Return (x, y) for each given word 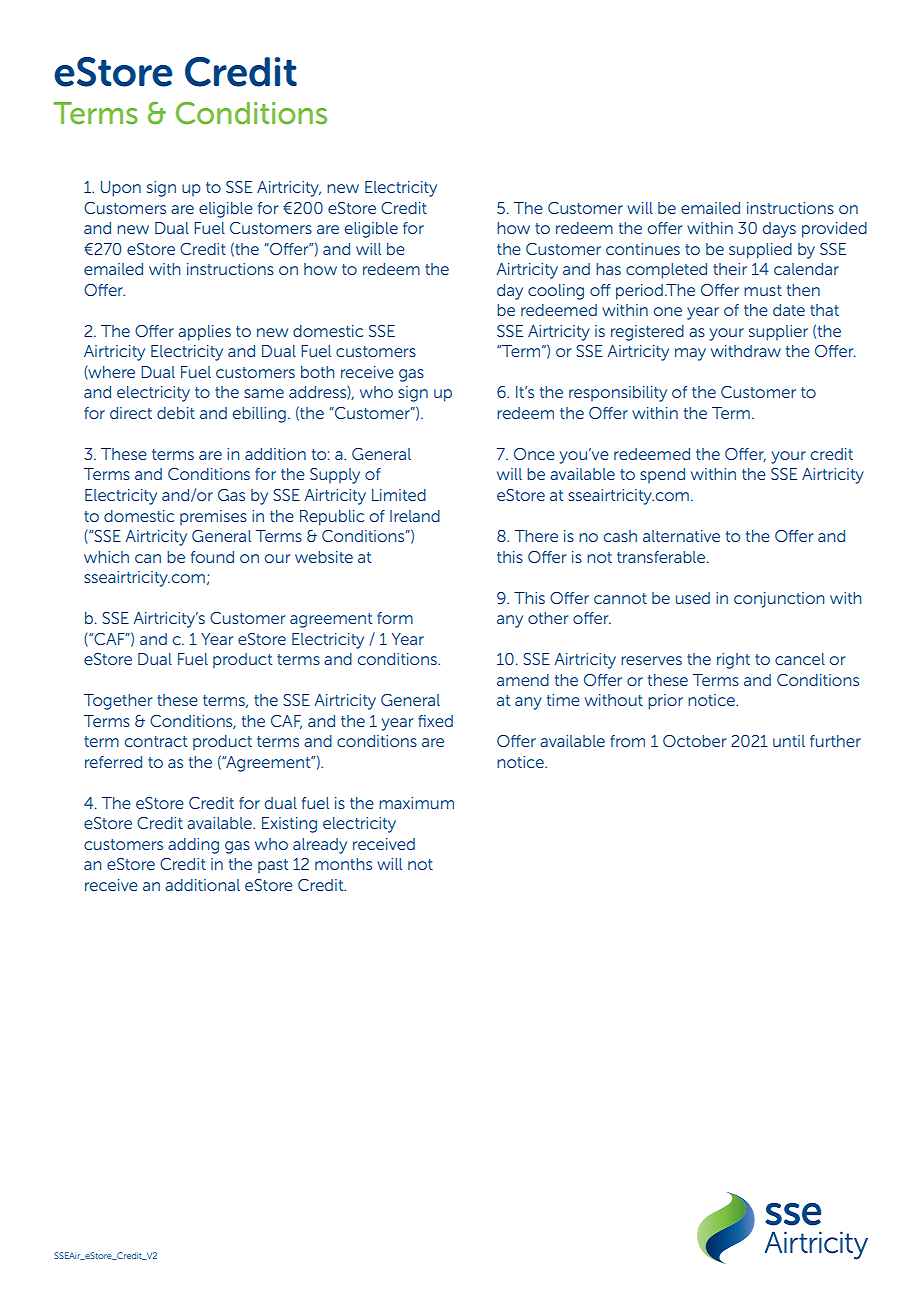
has (608, 269)
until (789, 741)
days (779, 230)
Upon (121, 189)
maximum (416, 803)
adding (193, 846)
